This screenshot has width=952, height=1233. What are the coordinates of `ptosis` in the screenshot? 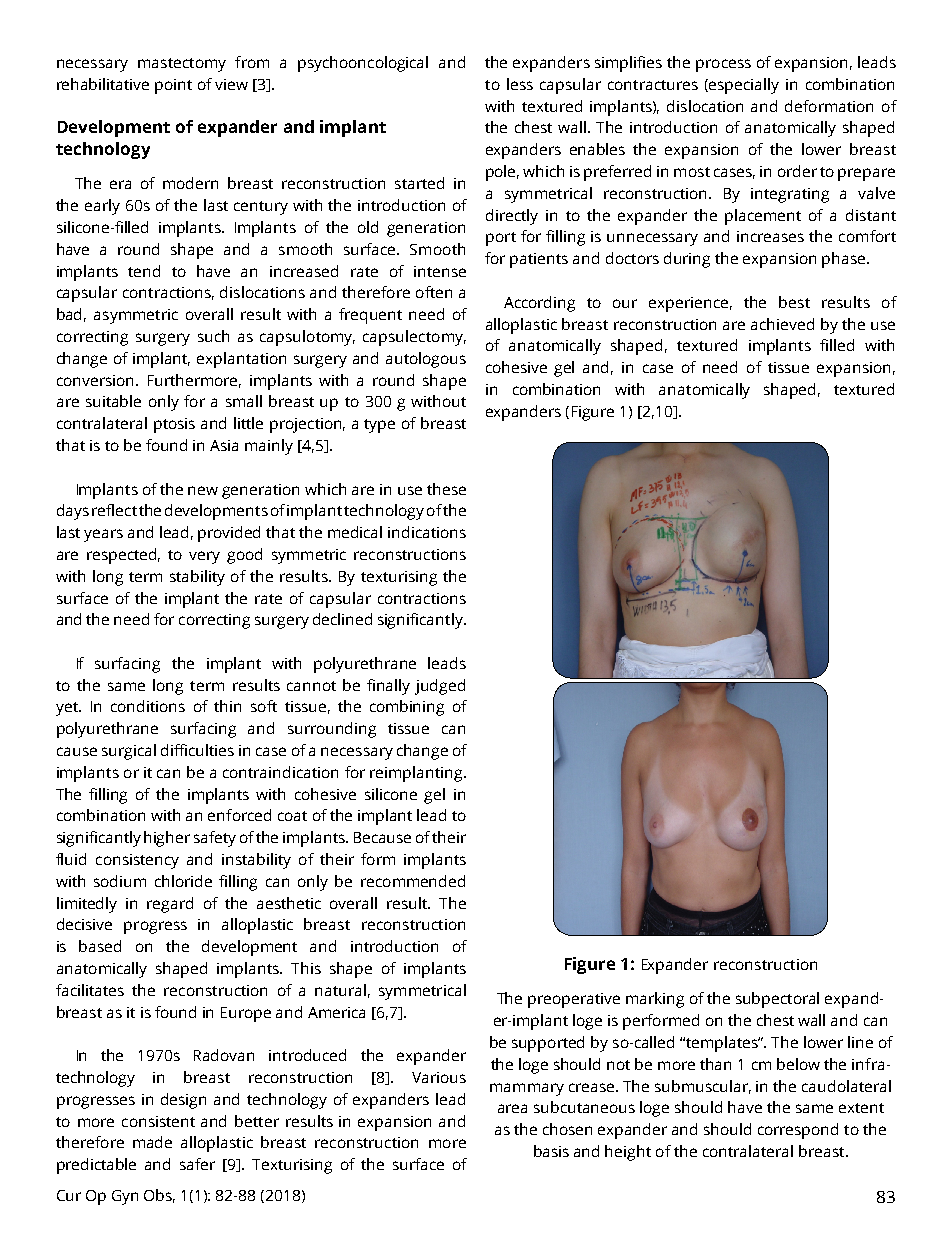 It's located at (174, 425).
